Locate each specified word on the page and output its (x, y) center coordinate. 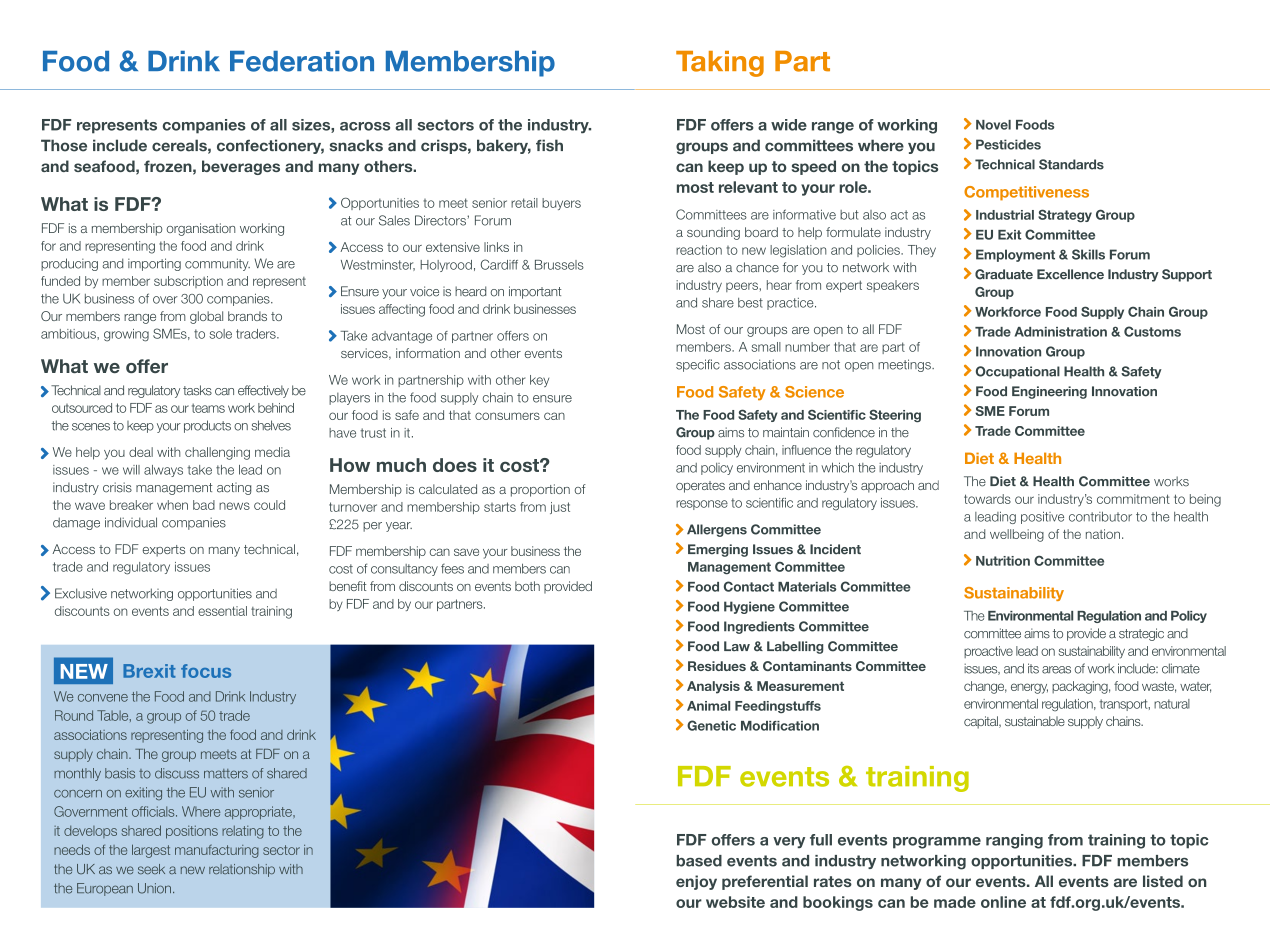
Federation (302, 61)
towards (987, 499)
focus (206, 671)
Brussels (559, 265)
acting (234, 488)
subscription (188, 282)
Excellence (1070, 274)
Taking (720, 64)
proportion (540, 490)
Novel (993, 125)
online (1003, 902)
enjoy (696, 882)
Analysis (713, 687)
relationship (242, 870)
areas (1056, 670)
